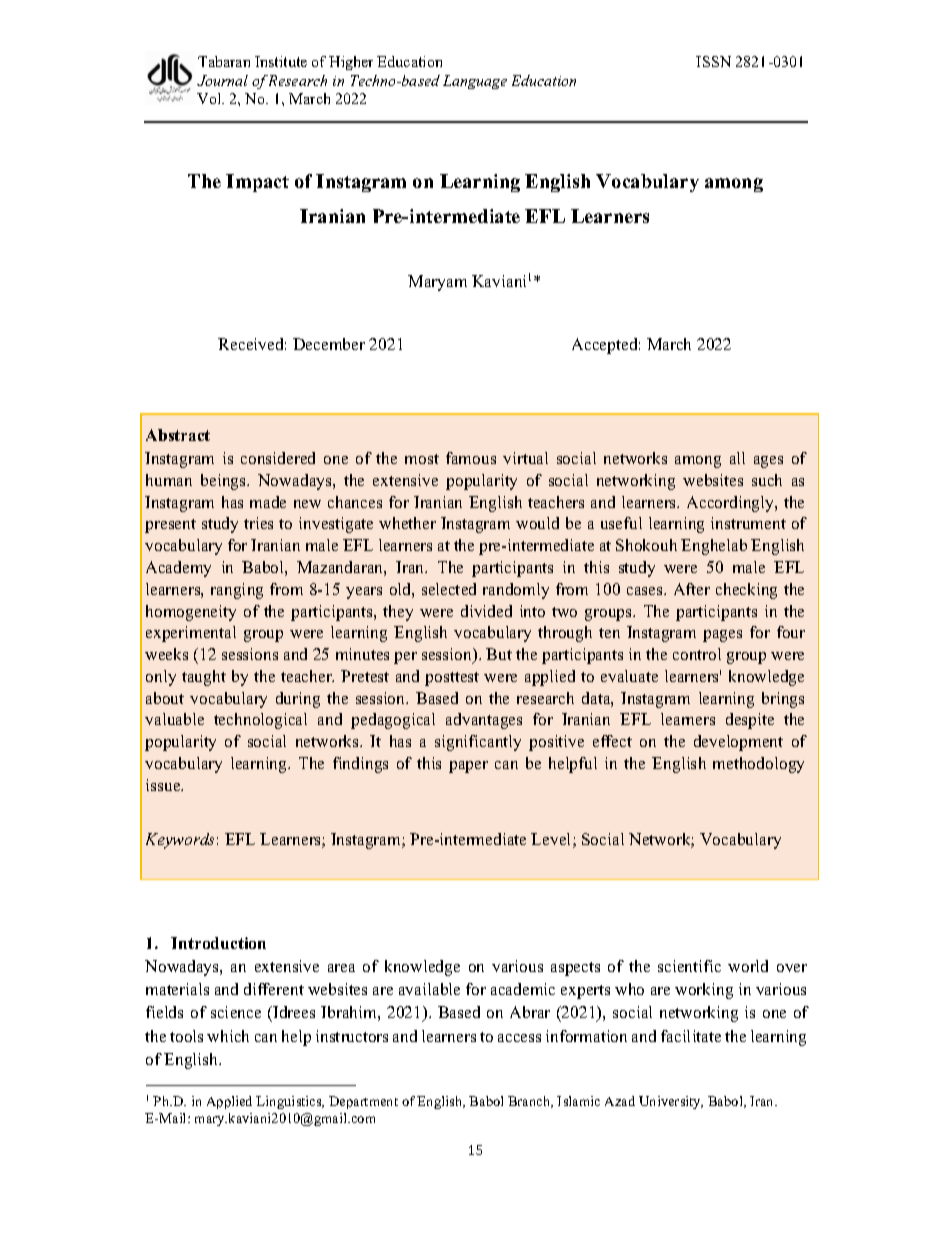 The height and width of the page is (1233, 952). Describe the element at coordinates (697, 654) in the page. I see `control` at that location.
